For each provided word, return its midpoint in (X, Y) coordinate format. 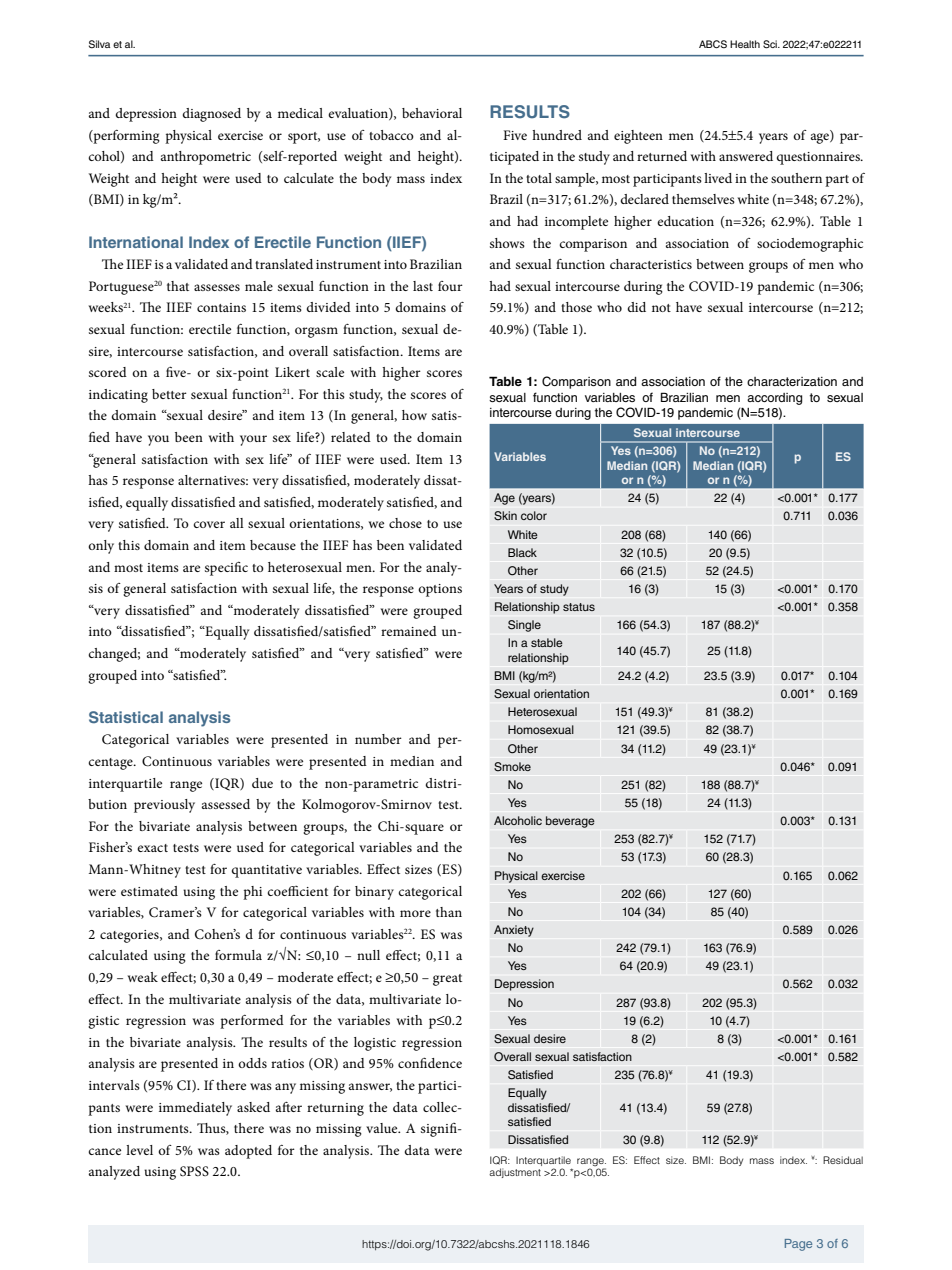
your (253, 440)
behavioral (432, 113)
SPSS (194, 1171)
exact (152, 848)
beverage (570, 822)
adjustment (515, 1173)
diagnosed (211, 115)
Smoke (512, 767)
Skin (505, 516)
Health (745, 44)
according (774, 399)
